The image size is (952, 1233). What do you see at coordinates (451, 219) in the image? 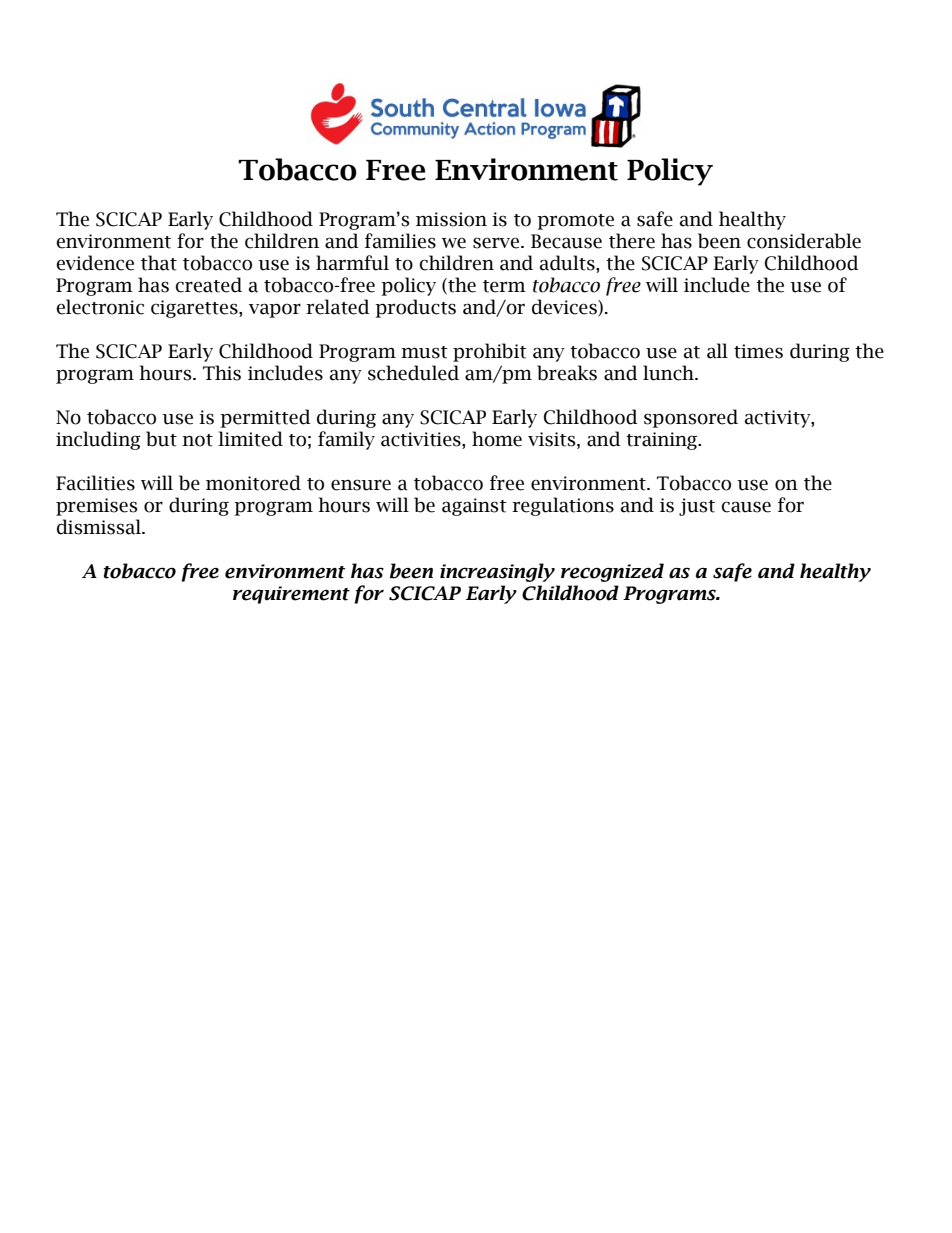
I see `mission` at bounding box center [451, 219].
